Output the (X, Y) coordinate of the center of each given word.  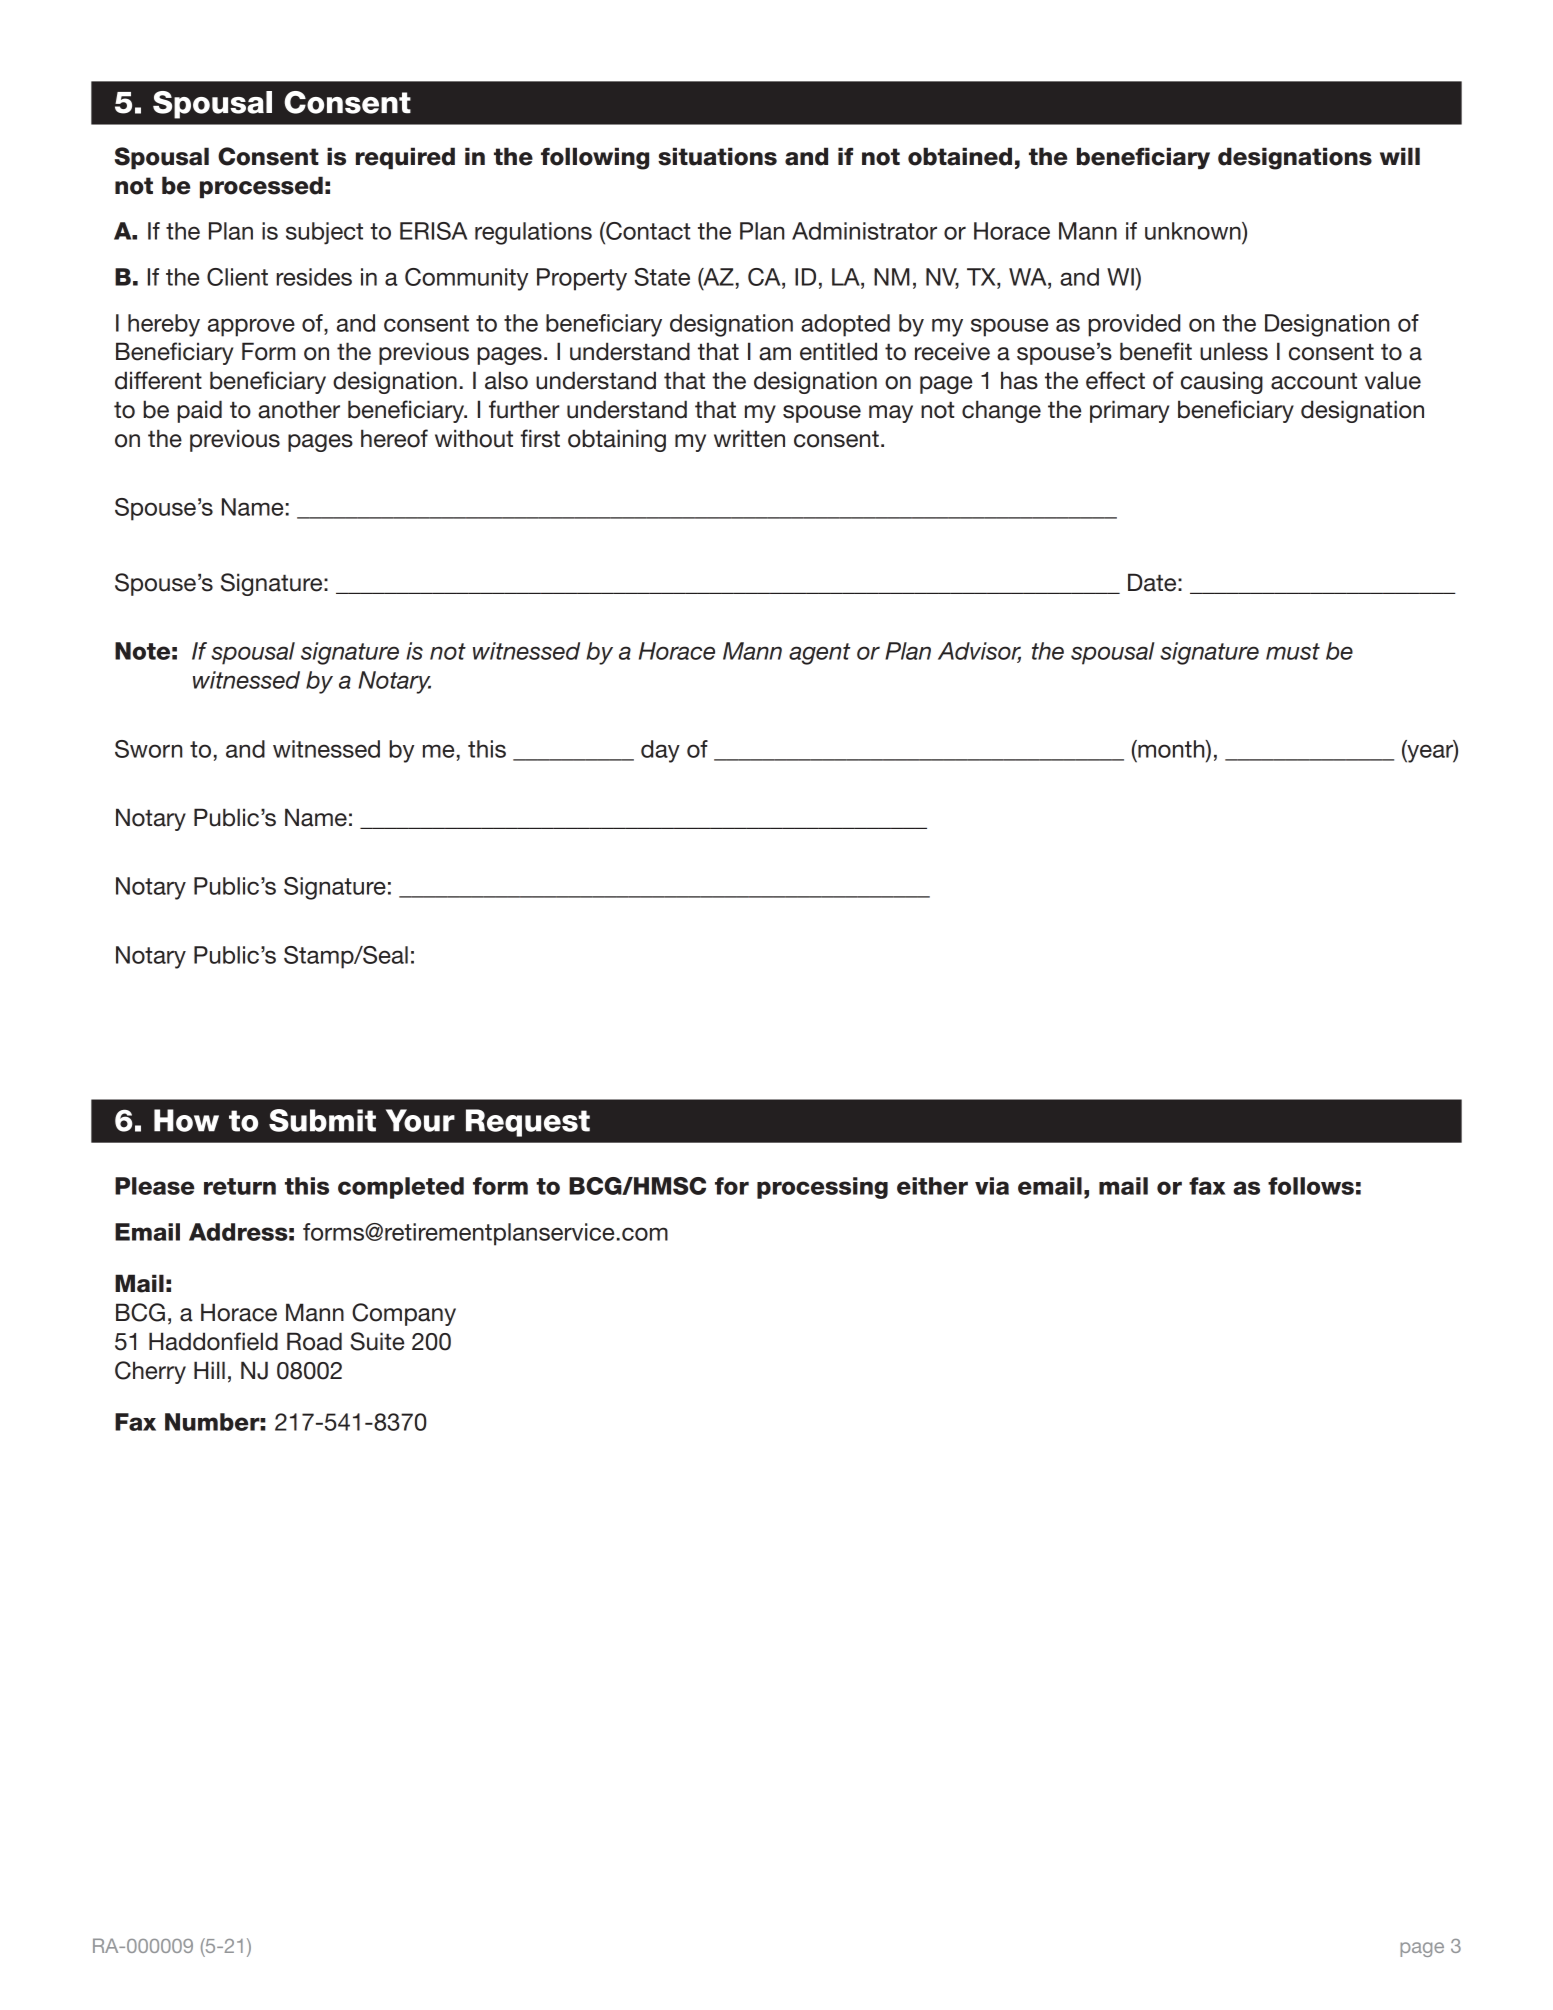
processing (822, 1188)
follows (1311, 1186)
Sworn (148, 749)
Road (314, 1341)
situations (717, 156)
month (1171, 749)
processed (261, 187)
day (660, 751)
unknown (1194, 231)
